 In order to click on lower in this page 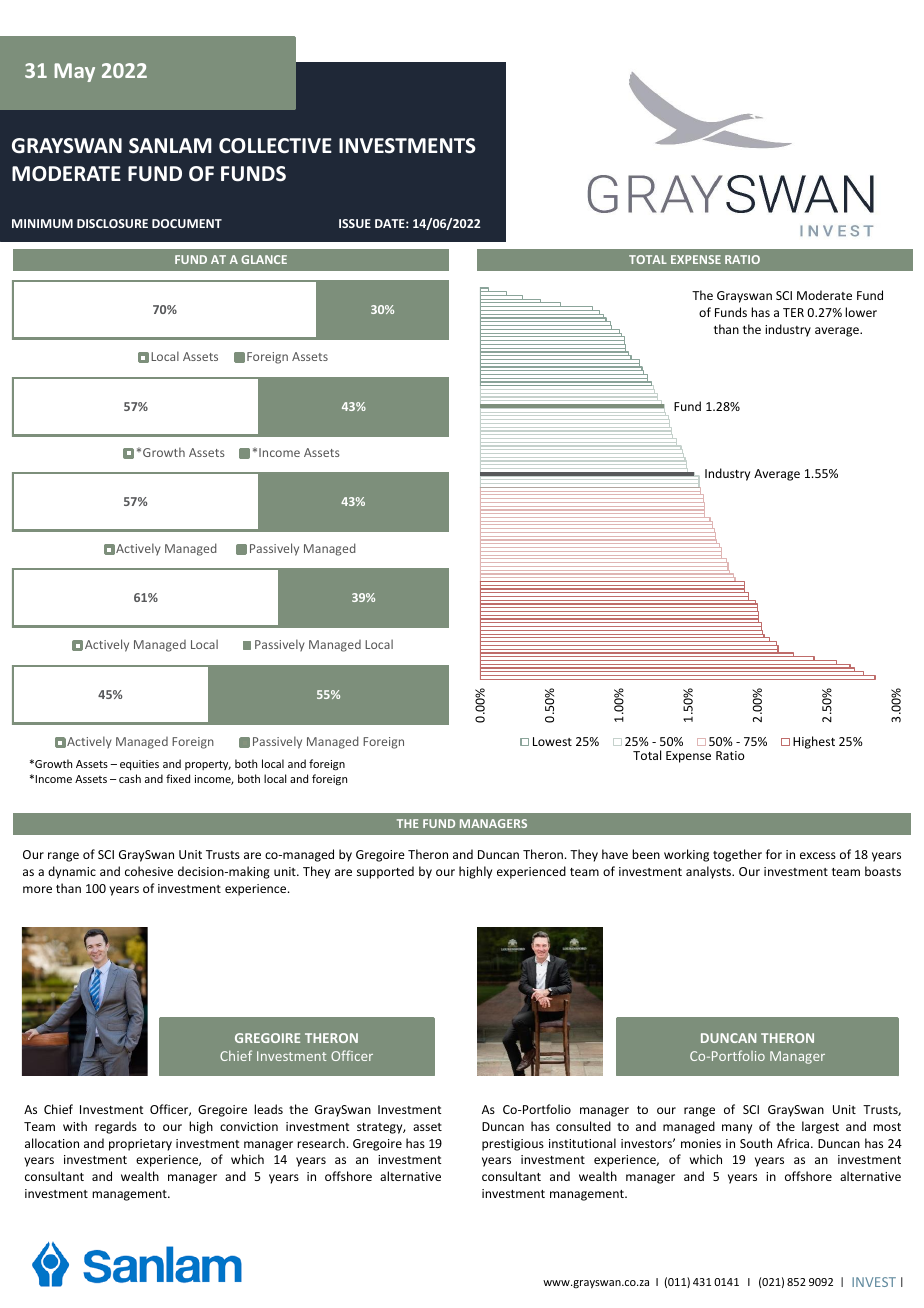, I will do `click(861, 312)`.
